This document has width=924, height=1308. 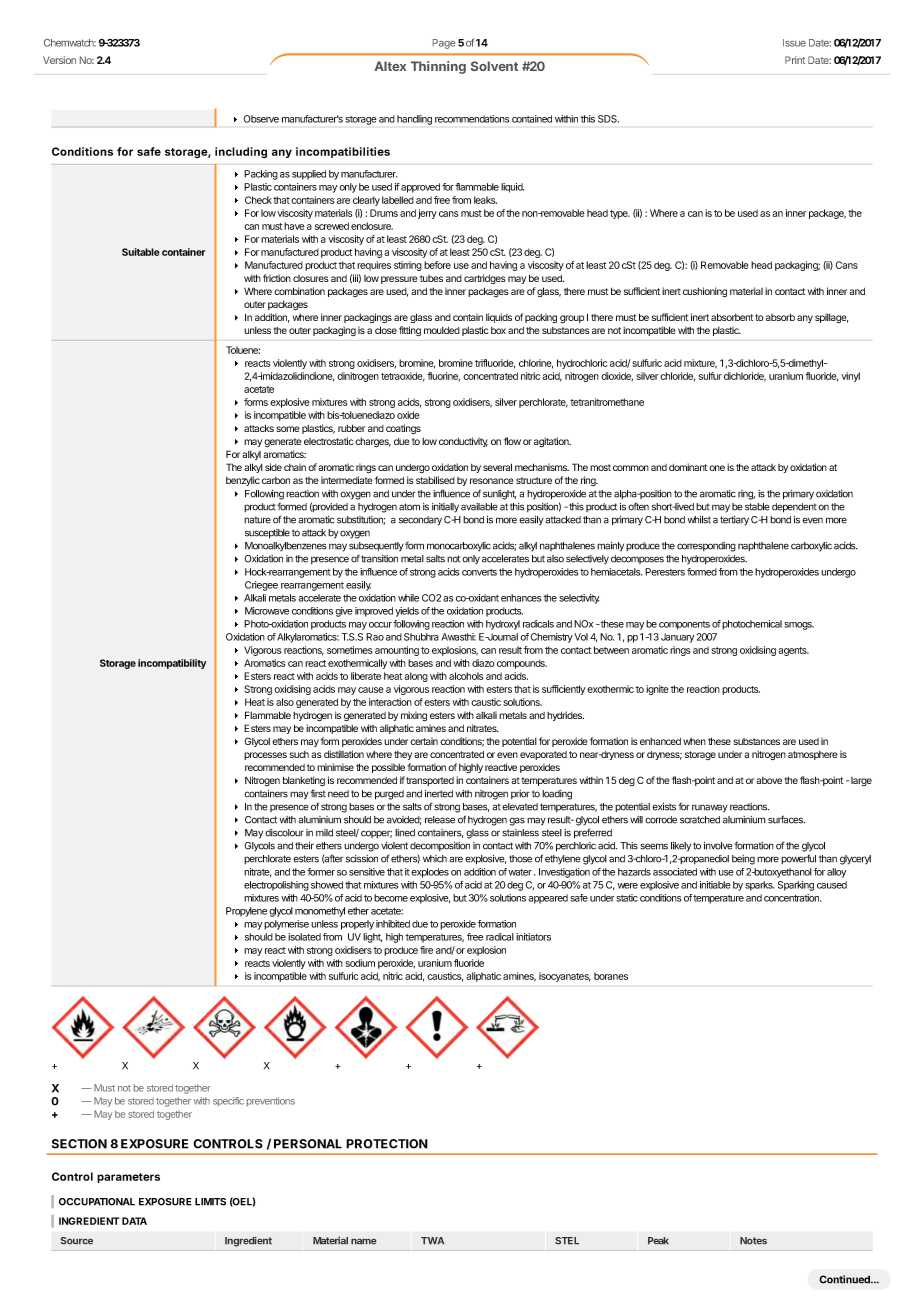 What do you see at coordinates (753, 1240) in the document?
I see `Notes` at bounding box center [753, 1240].
